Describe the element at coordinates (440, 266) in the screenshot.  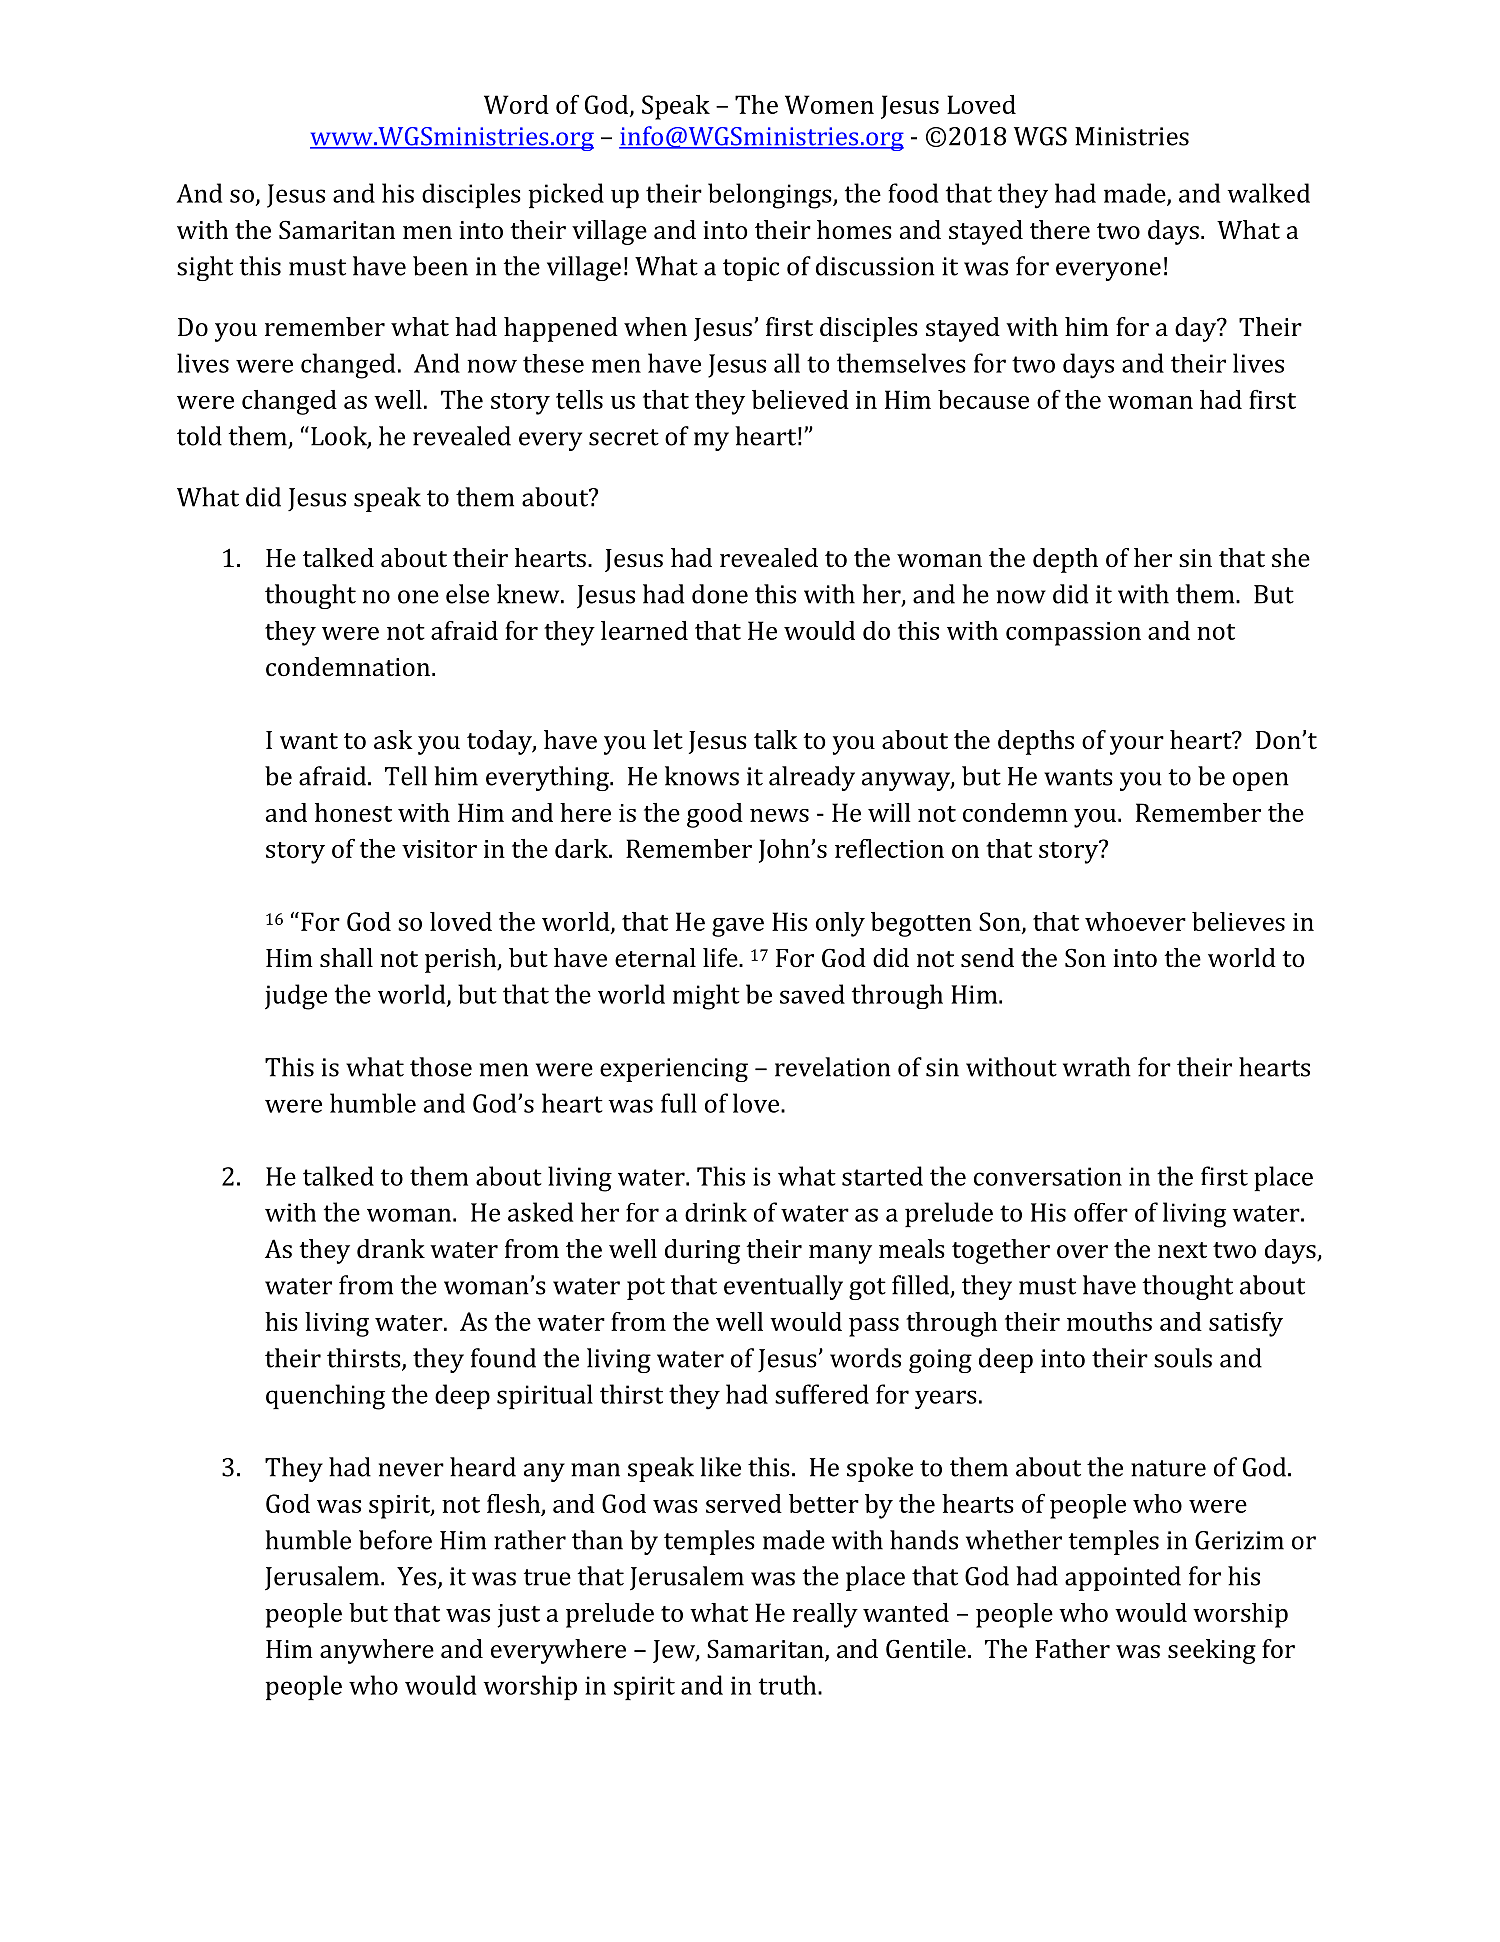
I see `been` at that location.
